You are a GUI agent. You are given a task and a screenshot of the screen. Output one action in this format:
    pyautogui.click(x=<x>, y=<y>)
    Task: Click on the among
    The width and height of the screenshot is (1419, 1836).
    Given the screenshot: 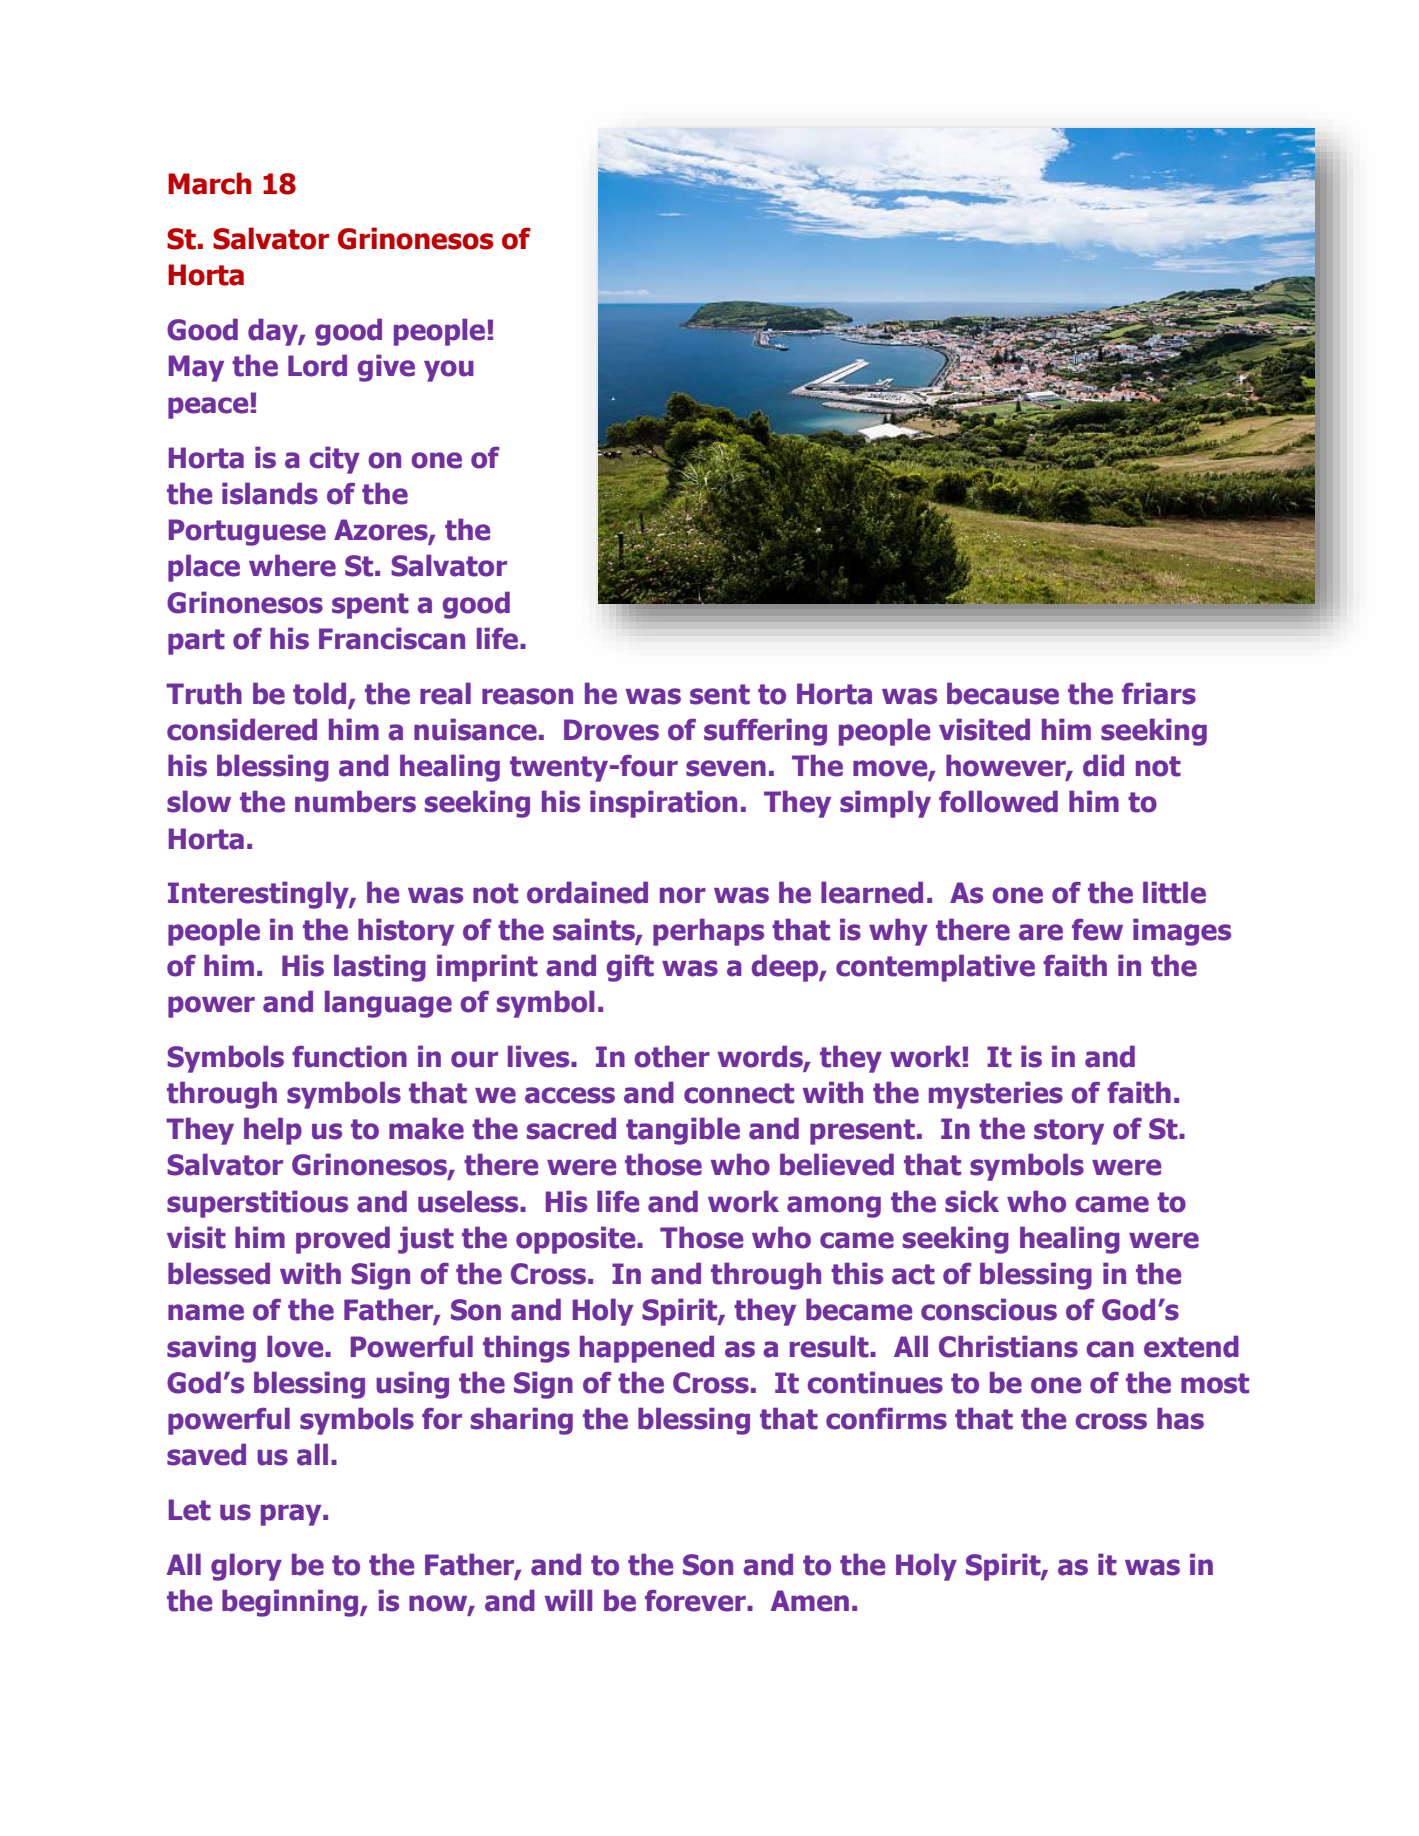 What is the action you would take?
    pyautogui.click(x=834, y=1207)
